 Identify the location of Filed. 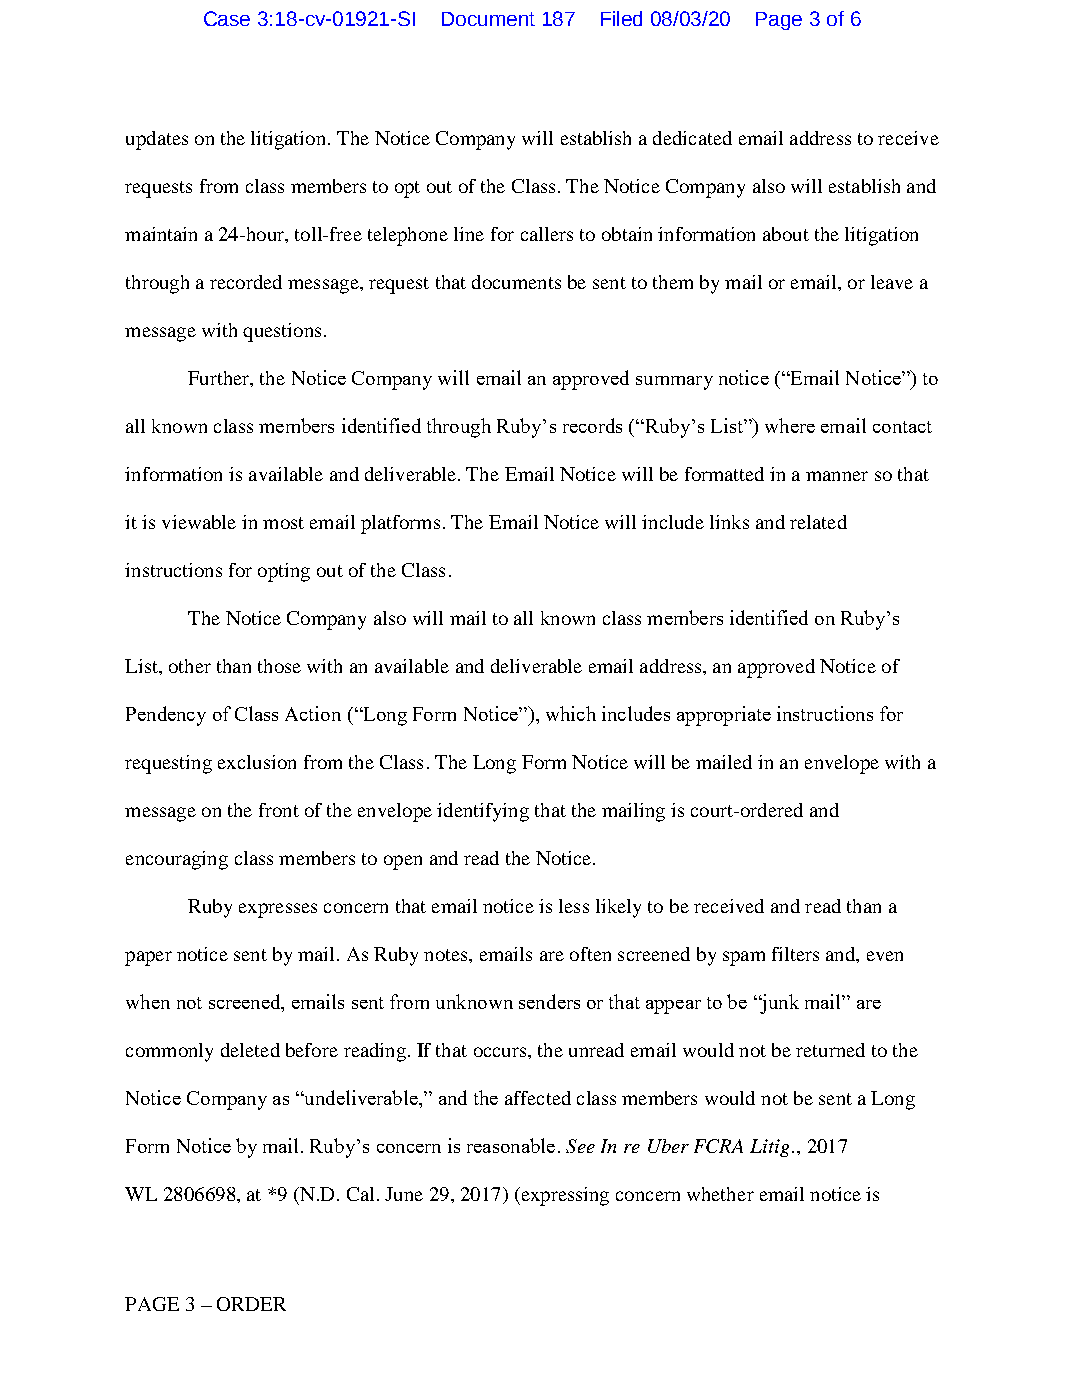
(621, 18).
